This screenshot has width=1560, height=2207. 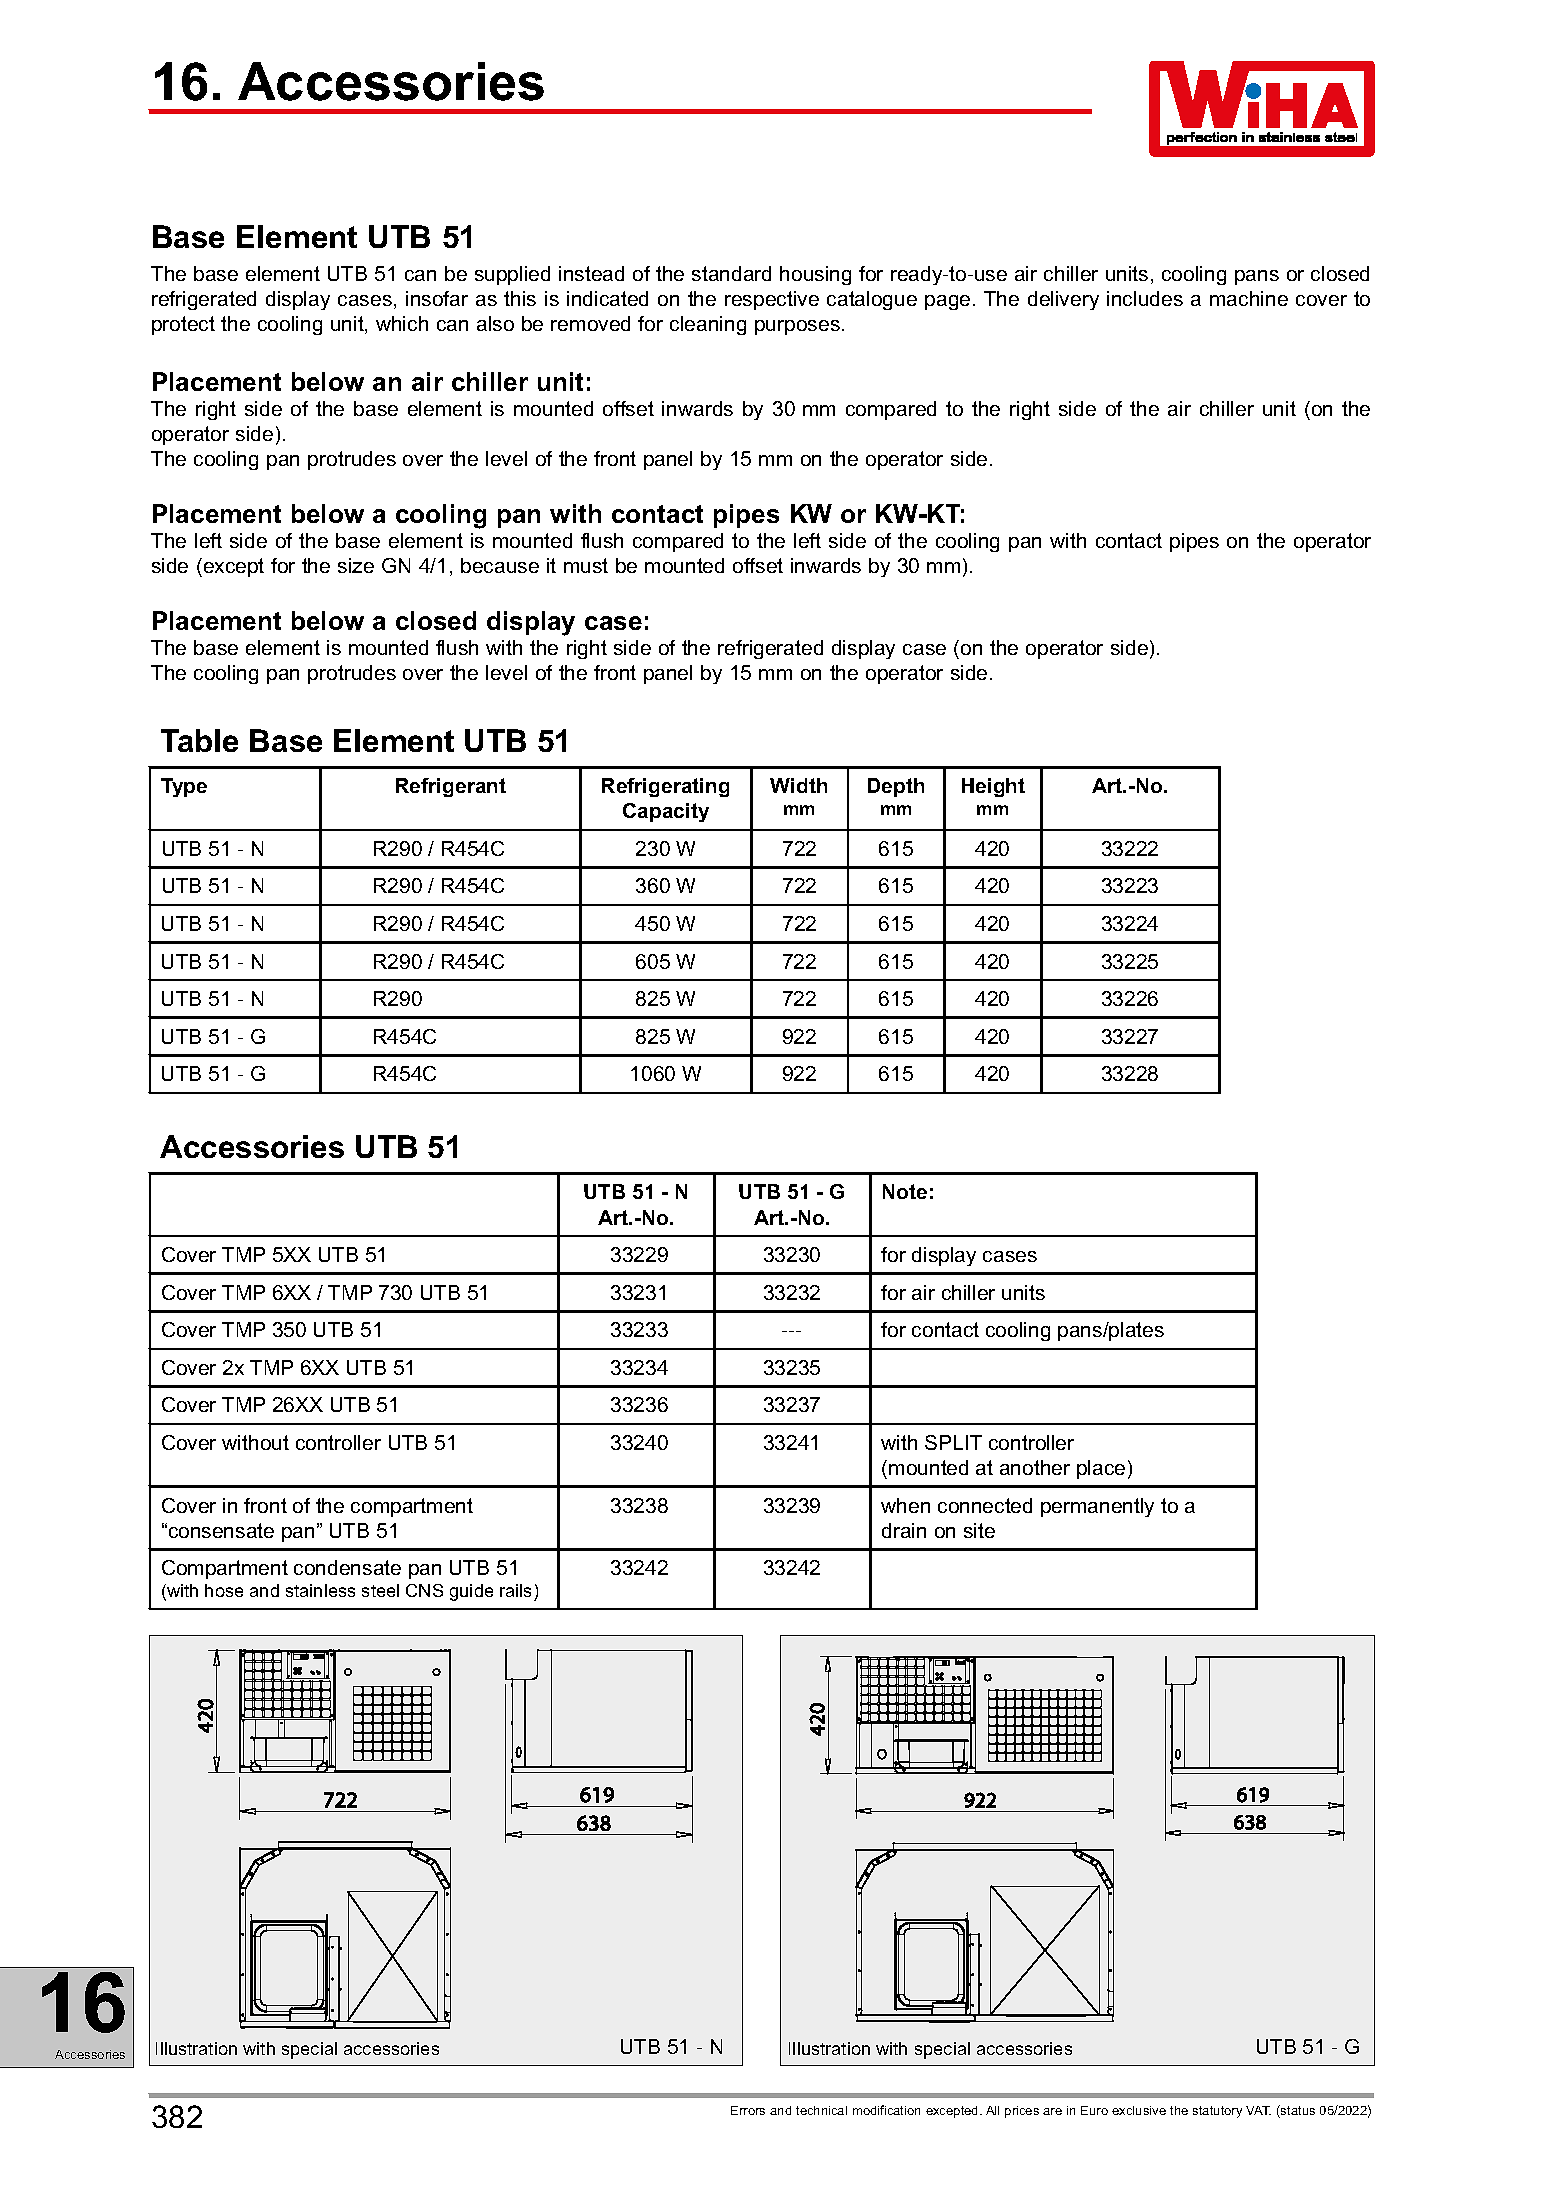 What do you see at coordinates (402, 323) in the screenshot?
I see `which` at bounding box center [402, 323].
